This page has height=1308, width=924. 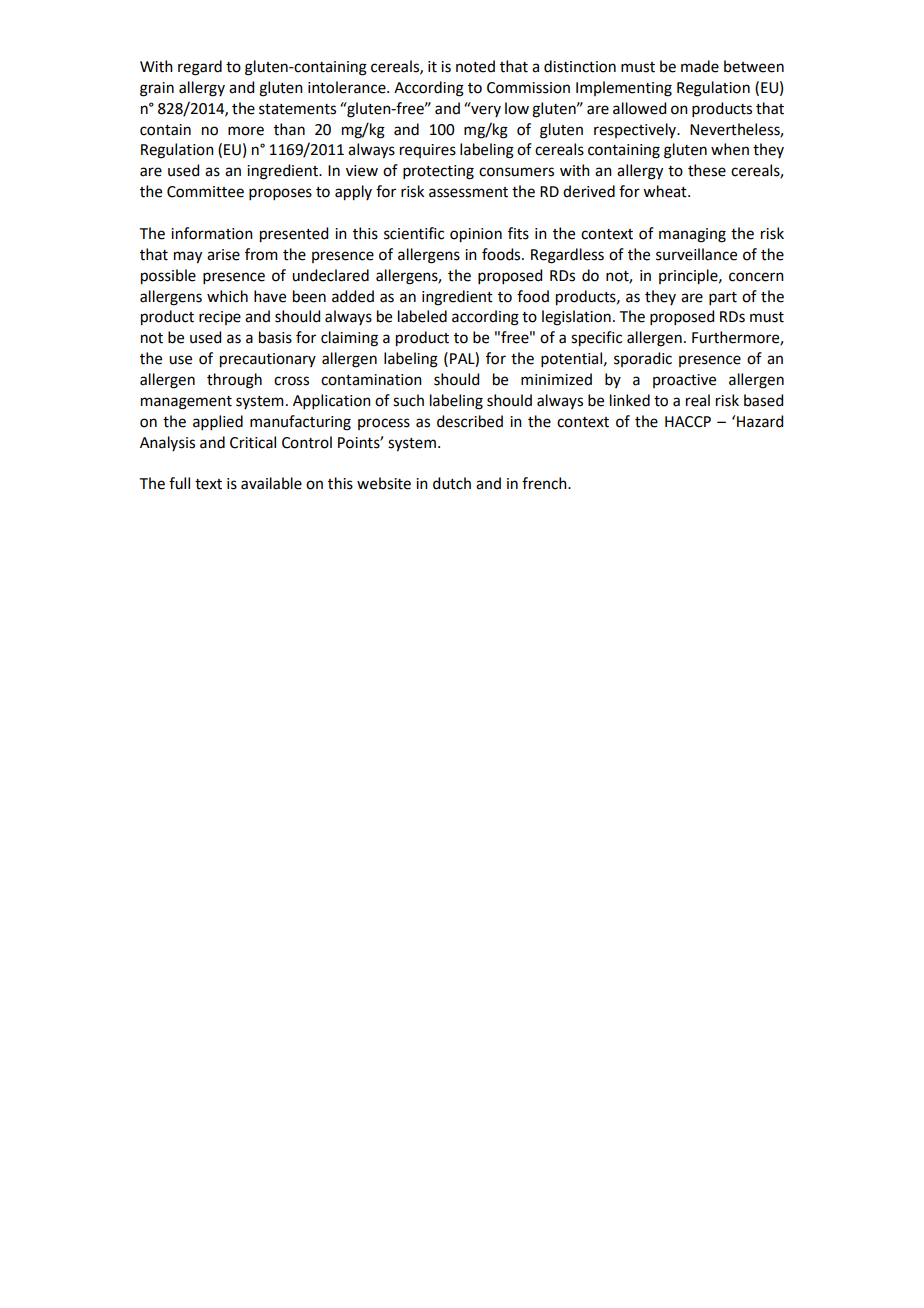 What do you see at coordinates (422, 316) in the page?
I see `labeled` at bounding box center [422, 316].
